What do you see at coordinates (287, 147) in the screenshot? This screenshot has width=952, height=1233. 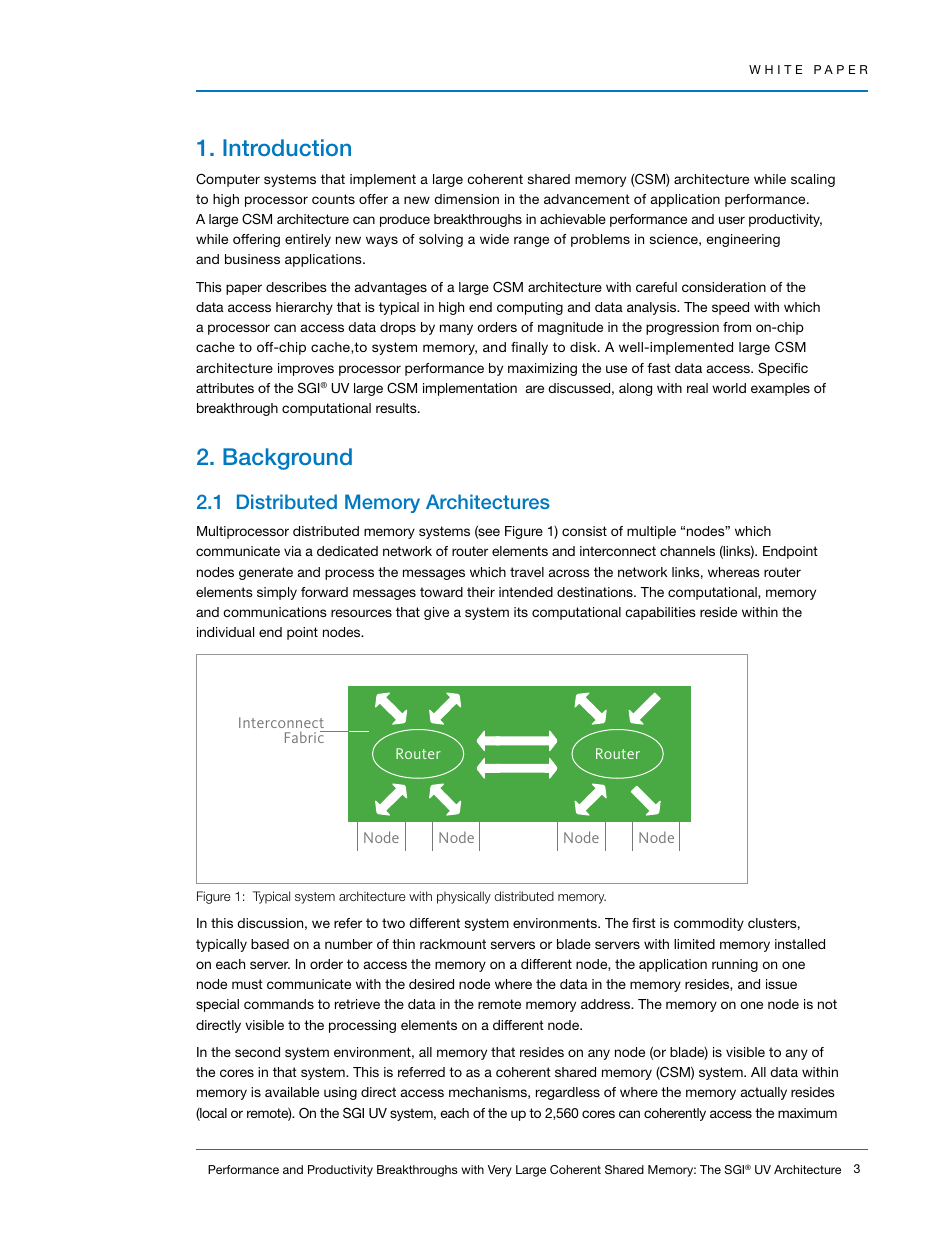 I see `Introduction` at bounding box center [287, 147].
